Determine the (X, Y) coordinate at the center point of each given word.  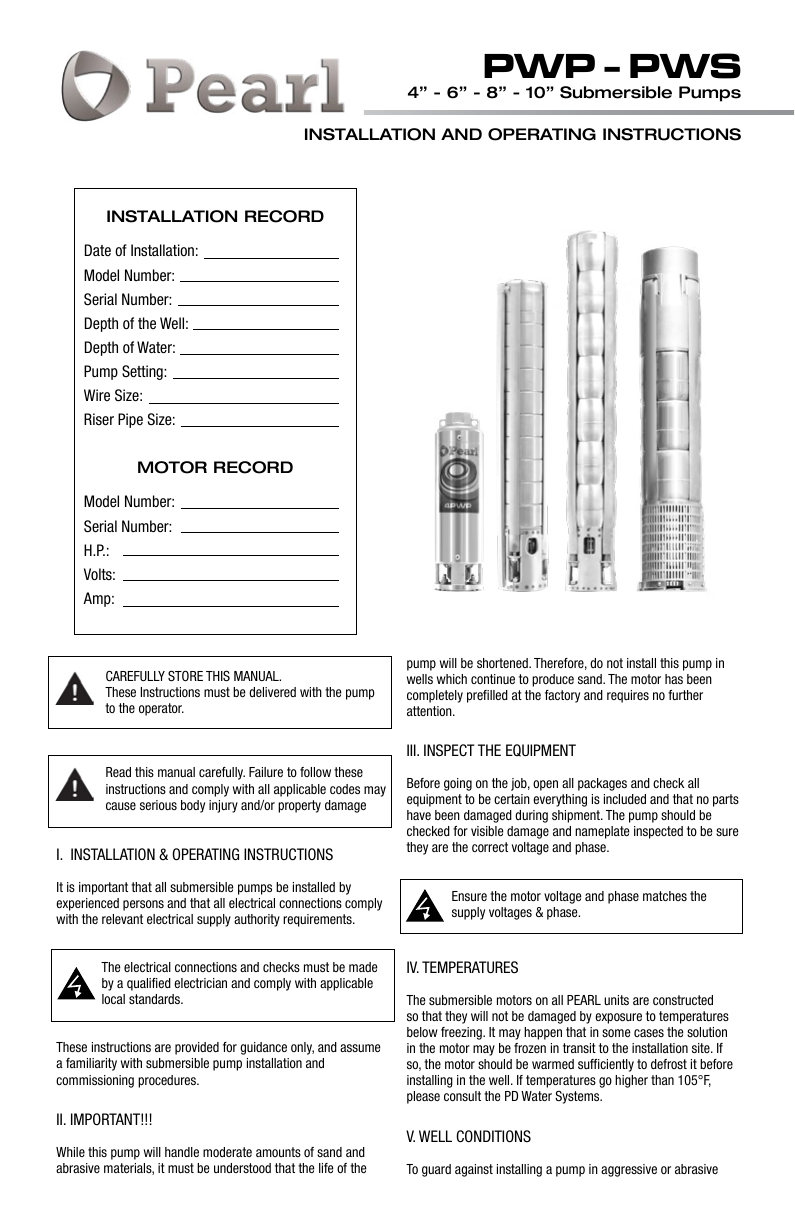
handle (182, 1152)
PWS (685, 66)
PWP (539, 66)
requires (628, 696)
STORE (185, 675)
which (452, 679)
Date (98, 250)
